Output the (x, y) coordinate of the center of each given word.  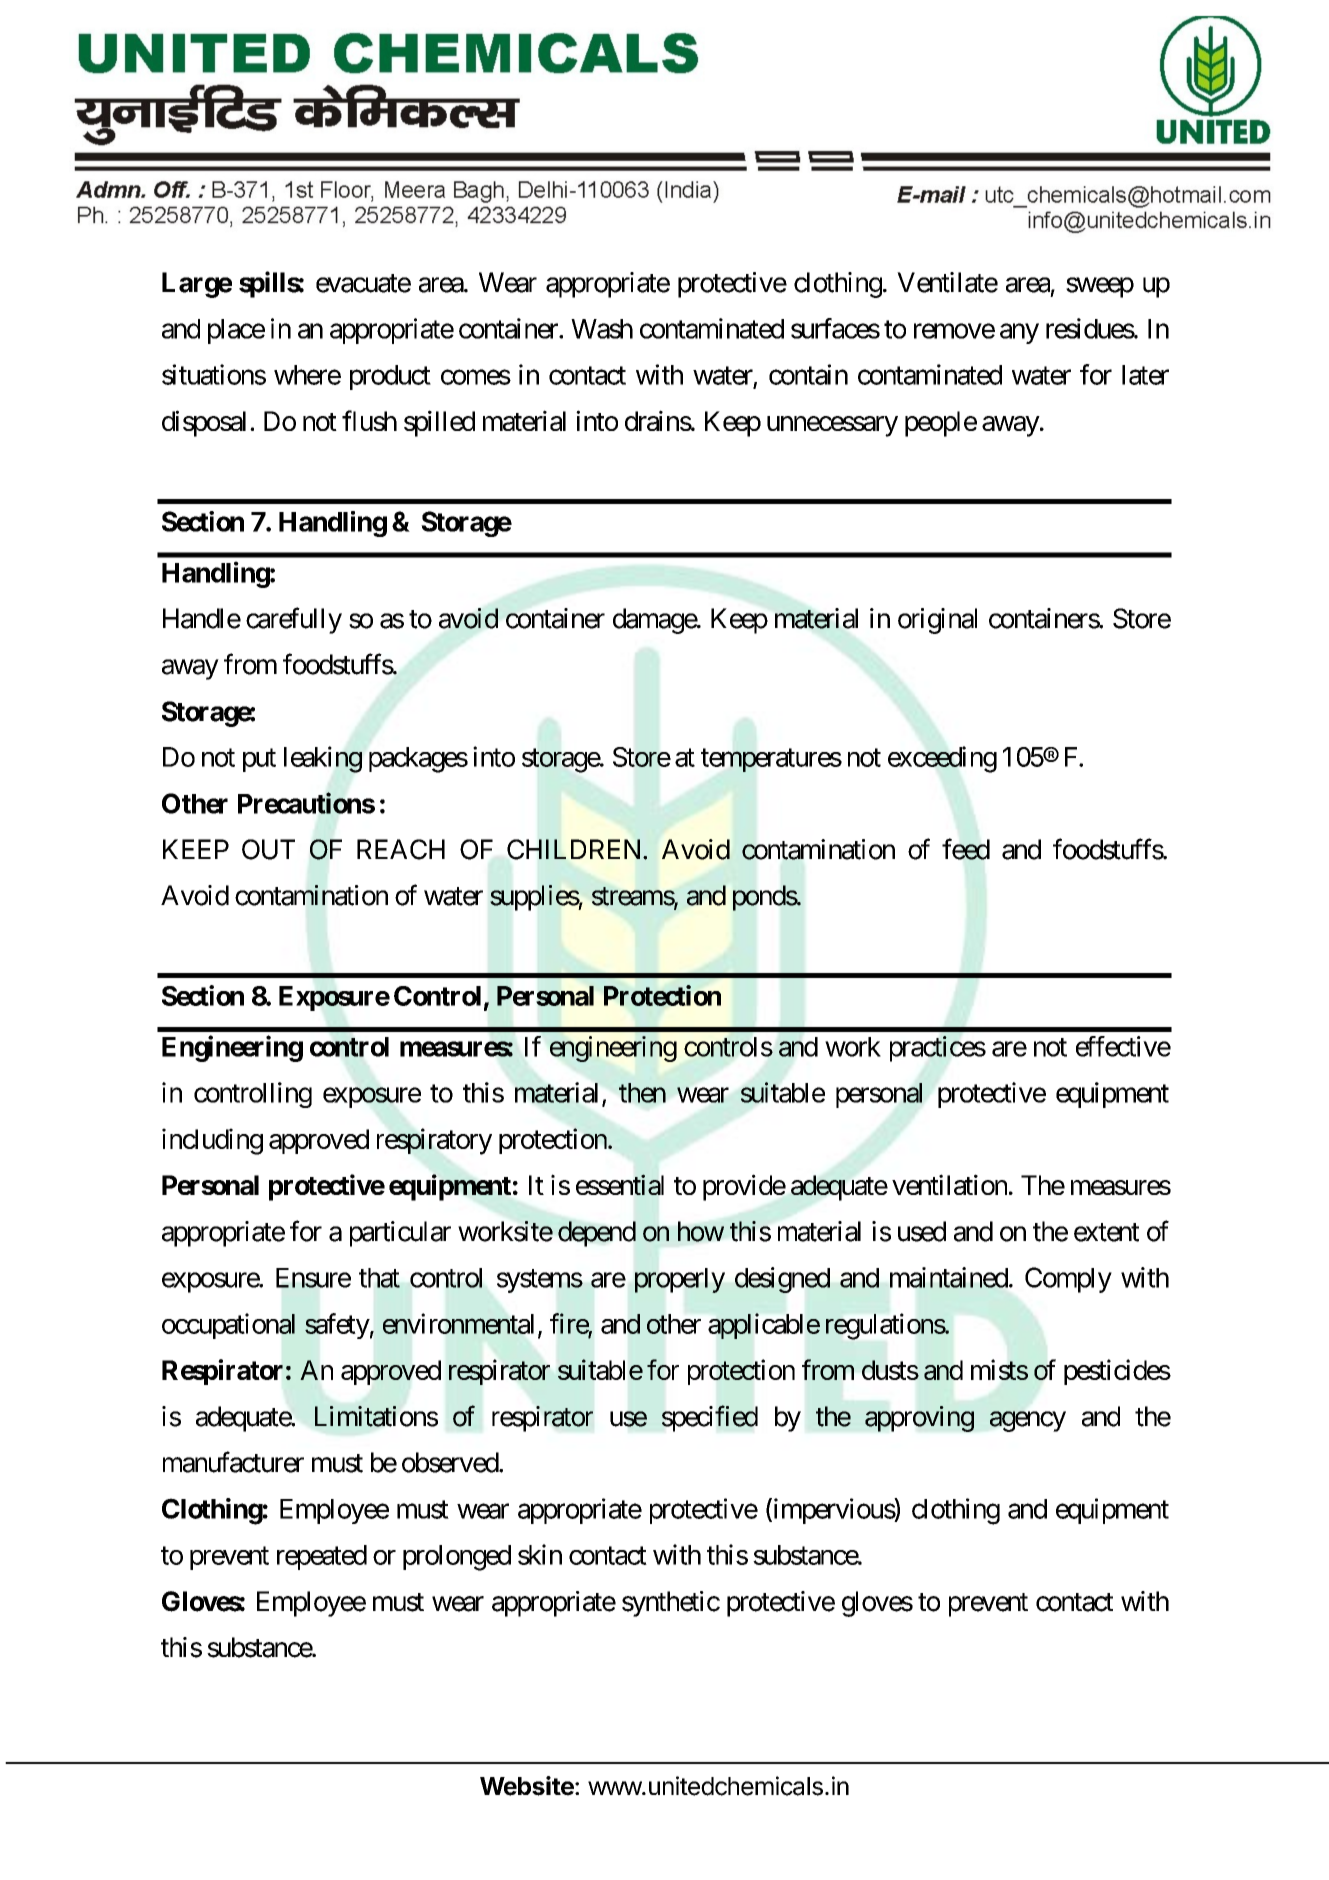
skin (540, 1554)
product (390, 377)
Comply (1068, 1280)
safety (337, 1326)
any (1019, 334)
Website (528, 1786)
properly (680, 1280)
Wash (602, 329)
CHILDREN (575, 849)
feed (966, 849)
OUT (268, 849)
